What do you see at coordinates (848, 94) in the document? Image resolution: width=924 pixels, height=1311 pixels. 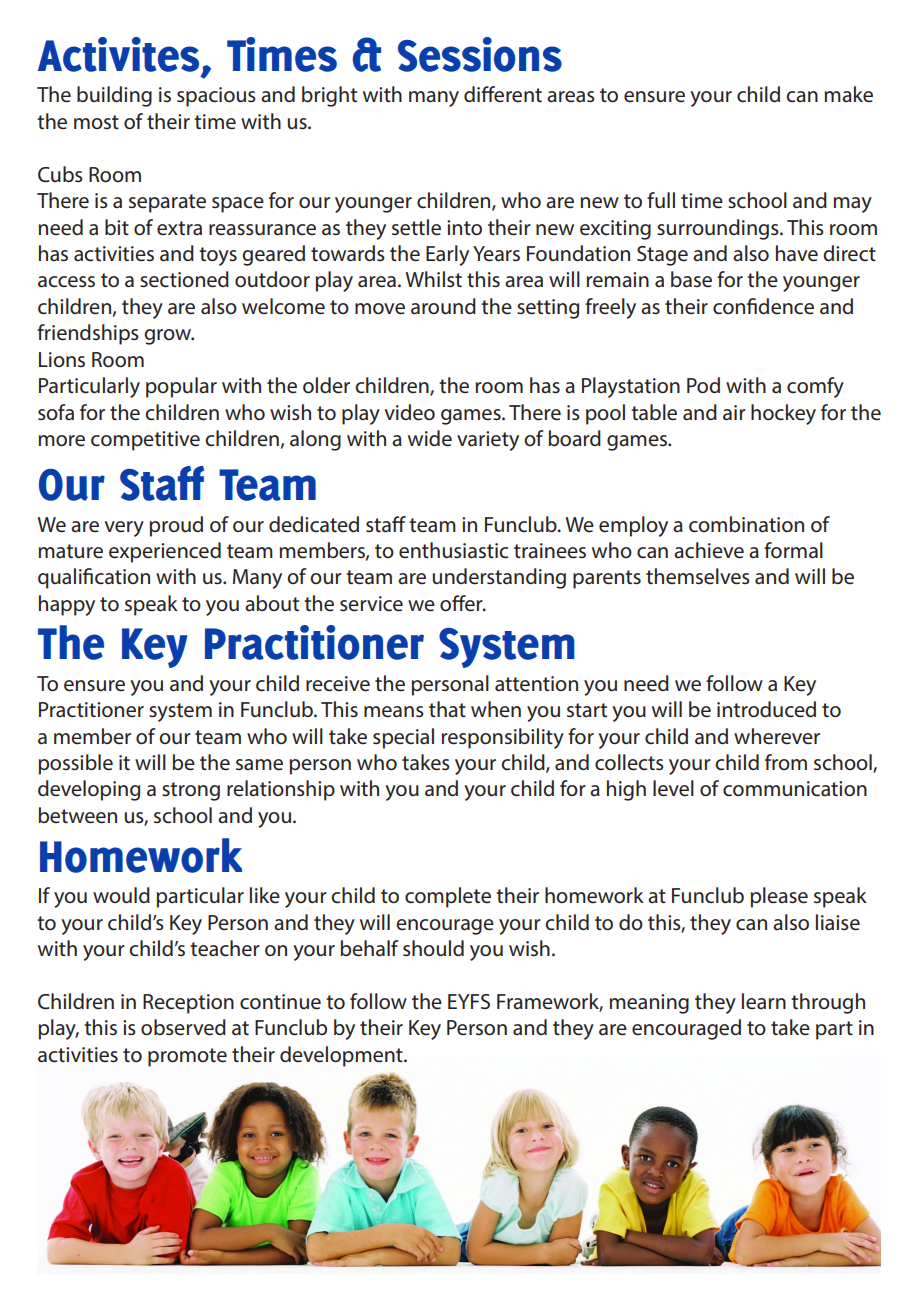 I see `make` at bounding box center [848, 94].
